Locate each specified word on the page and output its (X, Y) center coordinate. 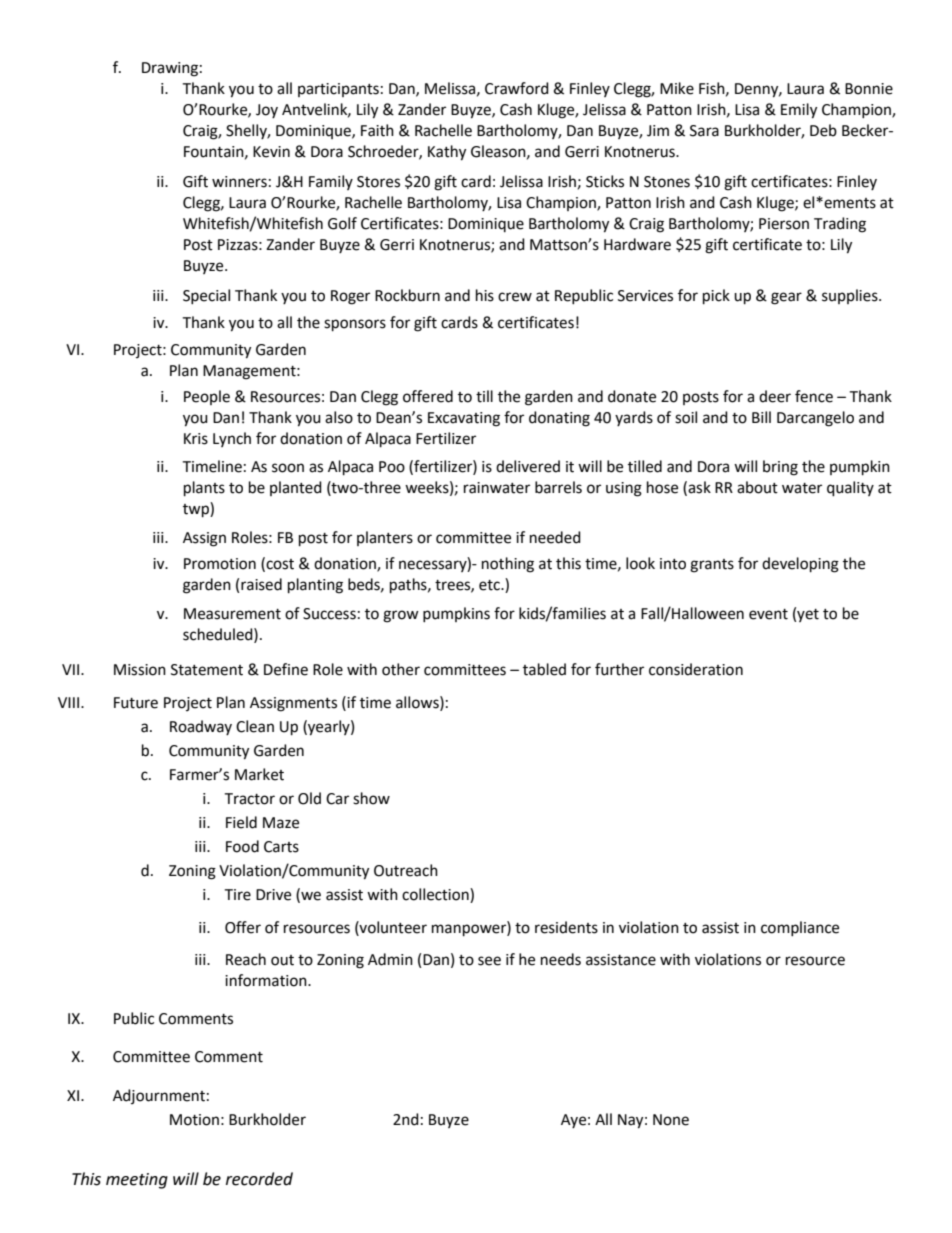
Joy (267, 111)
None (671, 1120)
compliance (800, 928)
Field (241, 822)
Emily (799, 111)
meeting (137, 1181)
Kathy (447, 153)
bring (780, 468)
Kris (196, 439)
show (371, 798)
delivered (528, 466)
